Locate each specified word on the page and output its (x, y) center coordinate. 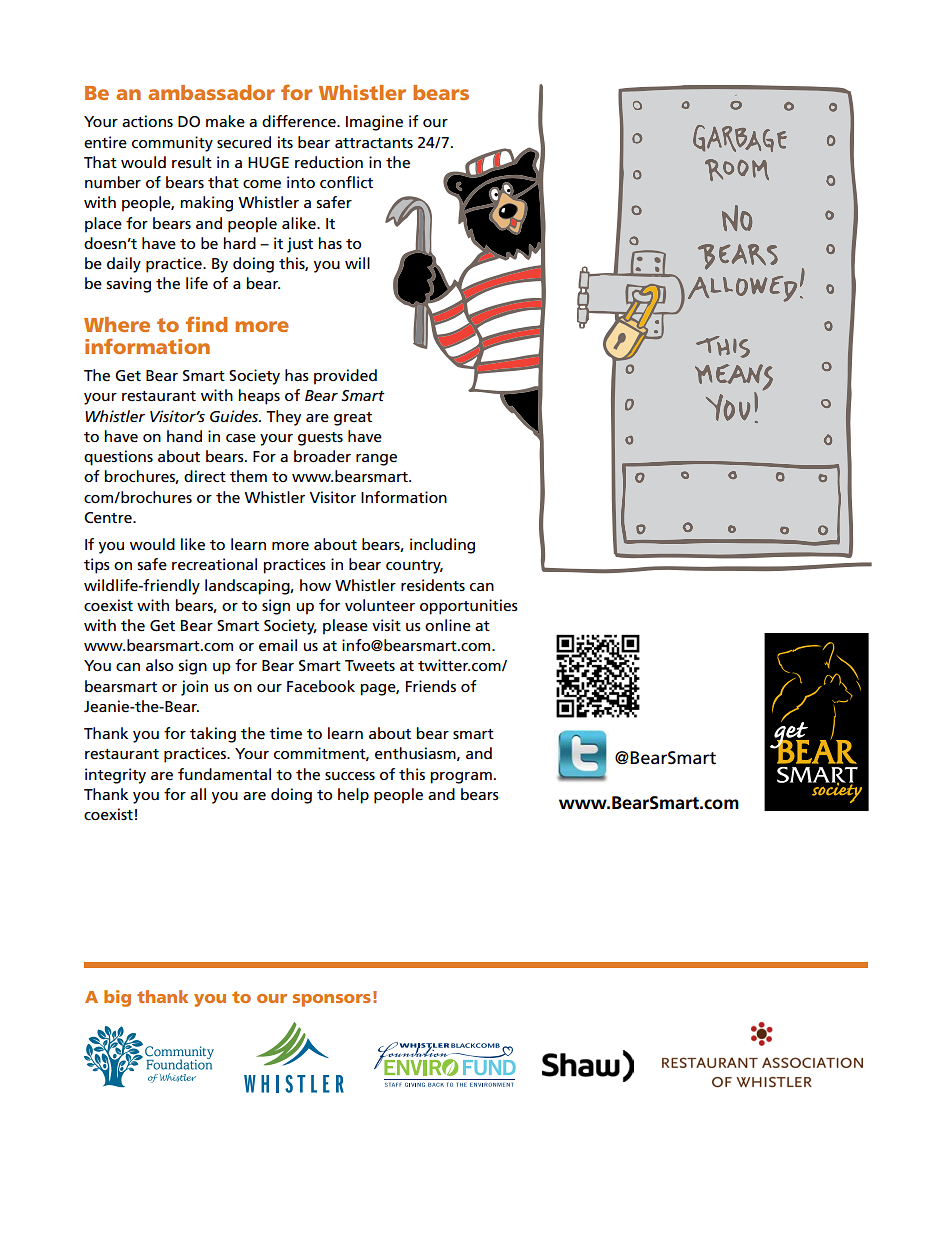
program (461, 778)
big (117, 998)
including (442, 546)
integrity (115, 776)
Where (117, 324)
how (315, 585)
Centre (109, 518)
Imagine (374, 123)
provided (345, 377)
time (285, 733)
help (353, 796)
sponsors (332, 1000)
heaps (259, 397)
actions (147, 121)
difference (300, 121)
